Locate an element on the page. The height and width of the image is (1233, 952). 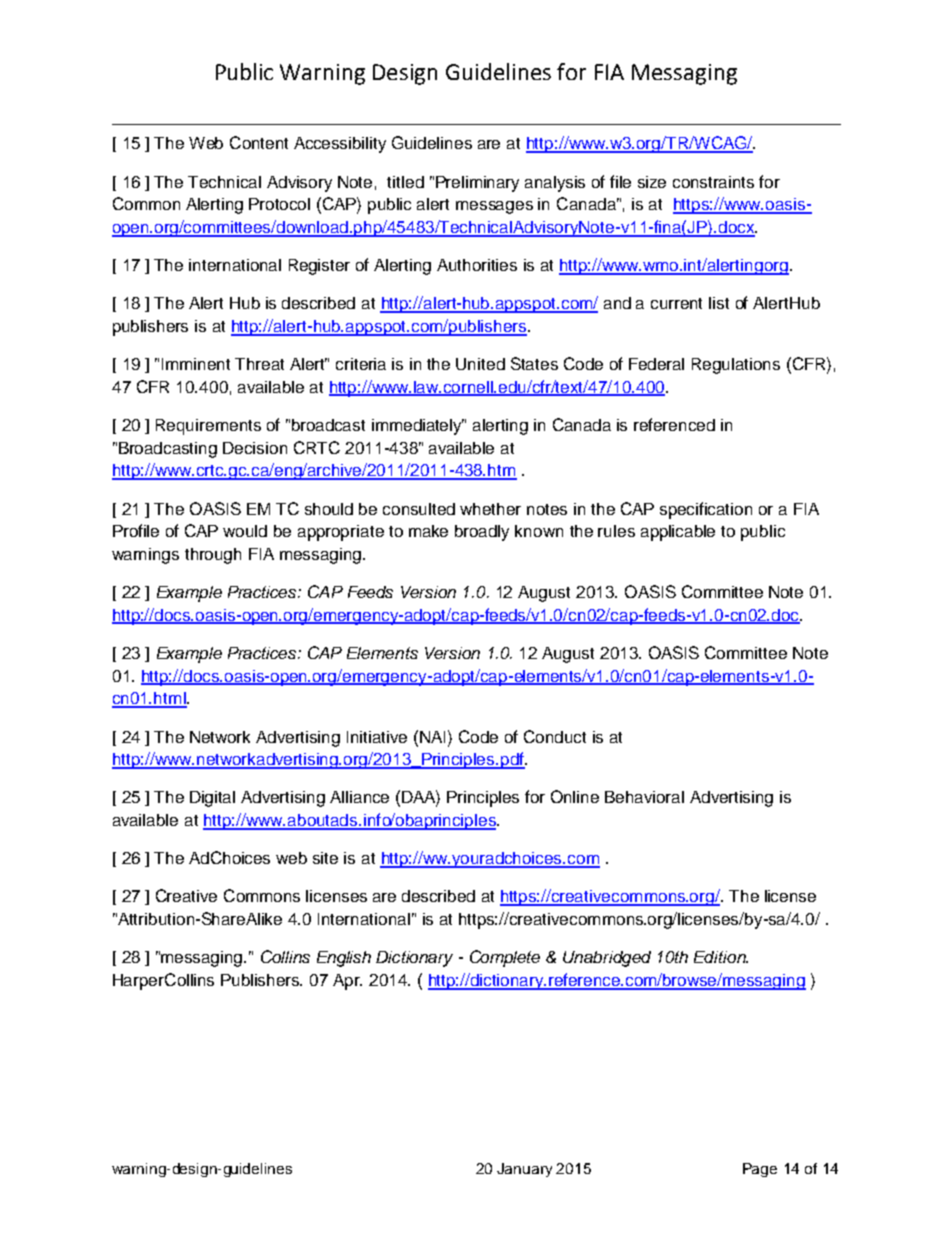
NAI is located at coordinates (434, 736).
